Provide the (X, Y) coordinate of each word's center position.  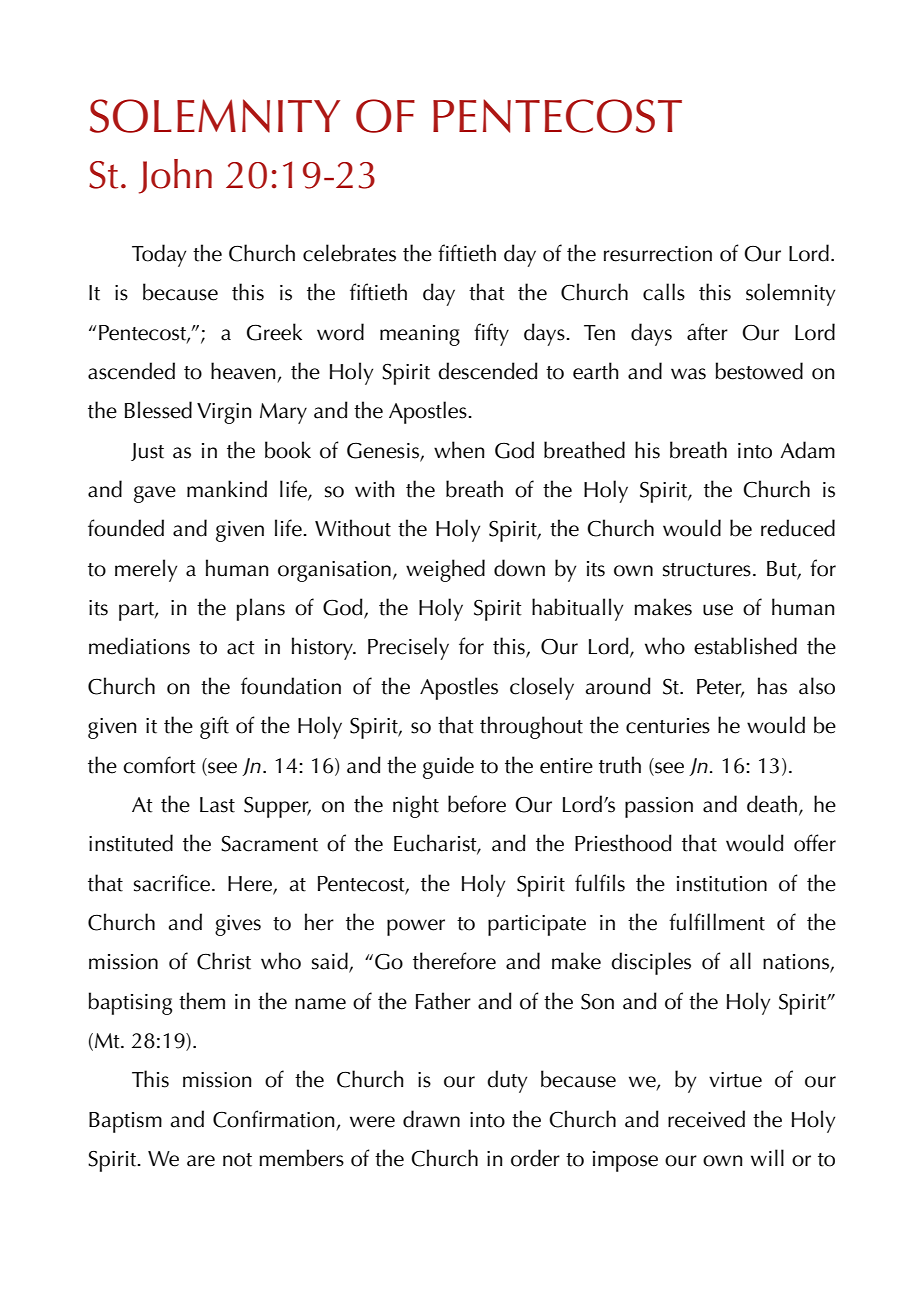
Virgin (224, 413)
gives (238, 925)
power (416, 927)
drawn (431, 1119)
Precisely (408, 648)
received (706, 1119)
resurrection (658, 254)
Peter (720, 687)
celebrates (349, 253)
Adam (808, 450)
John (175, 176)
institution (722, 884)
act (241, 648)
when (459, 450)
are (201, 1161)
